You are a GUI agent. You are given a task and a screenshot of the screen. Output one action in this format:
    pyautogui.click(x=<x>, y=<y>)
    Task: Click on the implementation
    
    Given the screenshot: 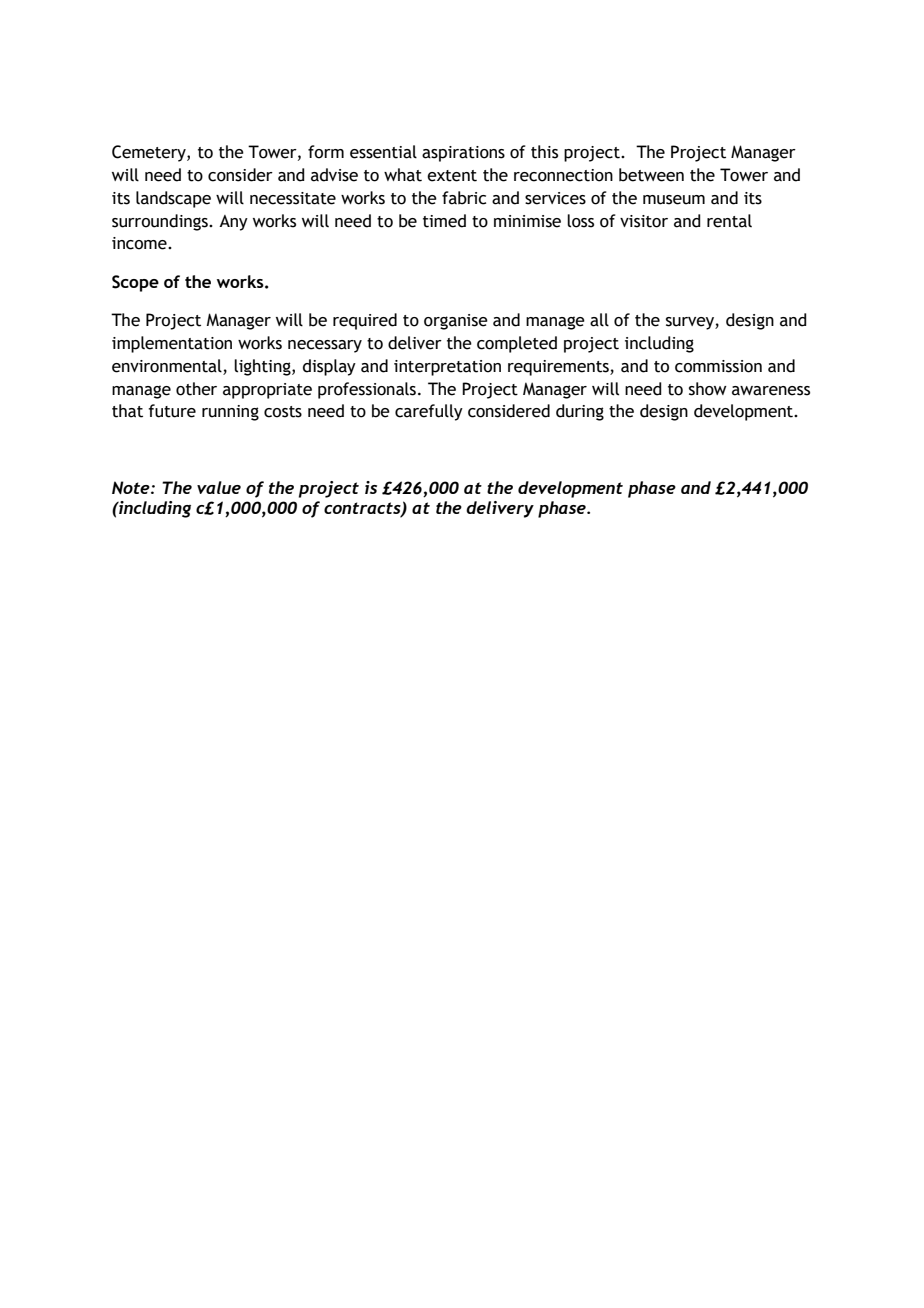 What is the action you would take?
    pyautogui.click(x=172, y=344)
